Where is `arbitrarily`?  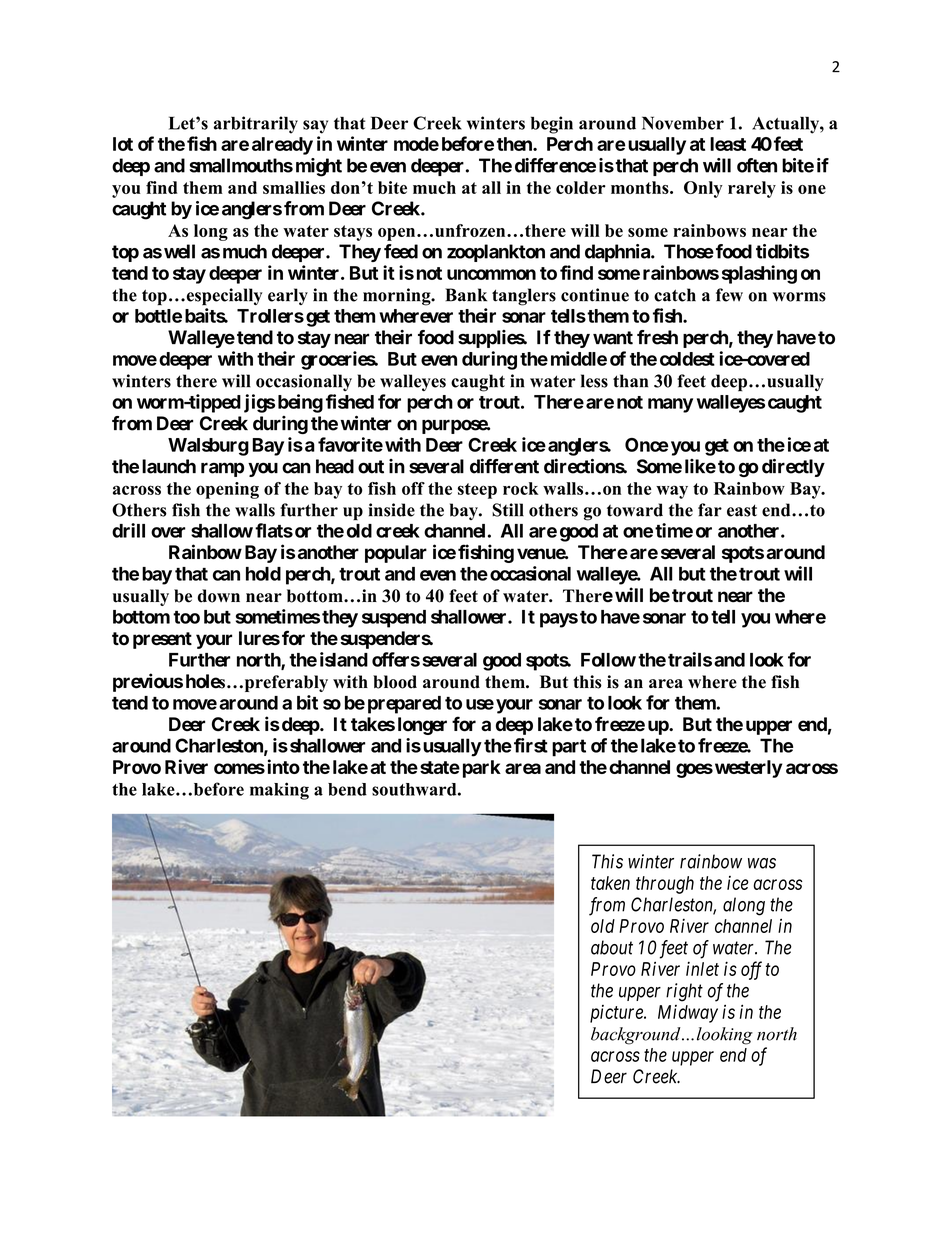
arbitrarily is located at coordinates (256, 125).
